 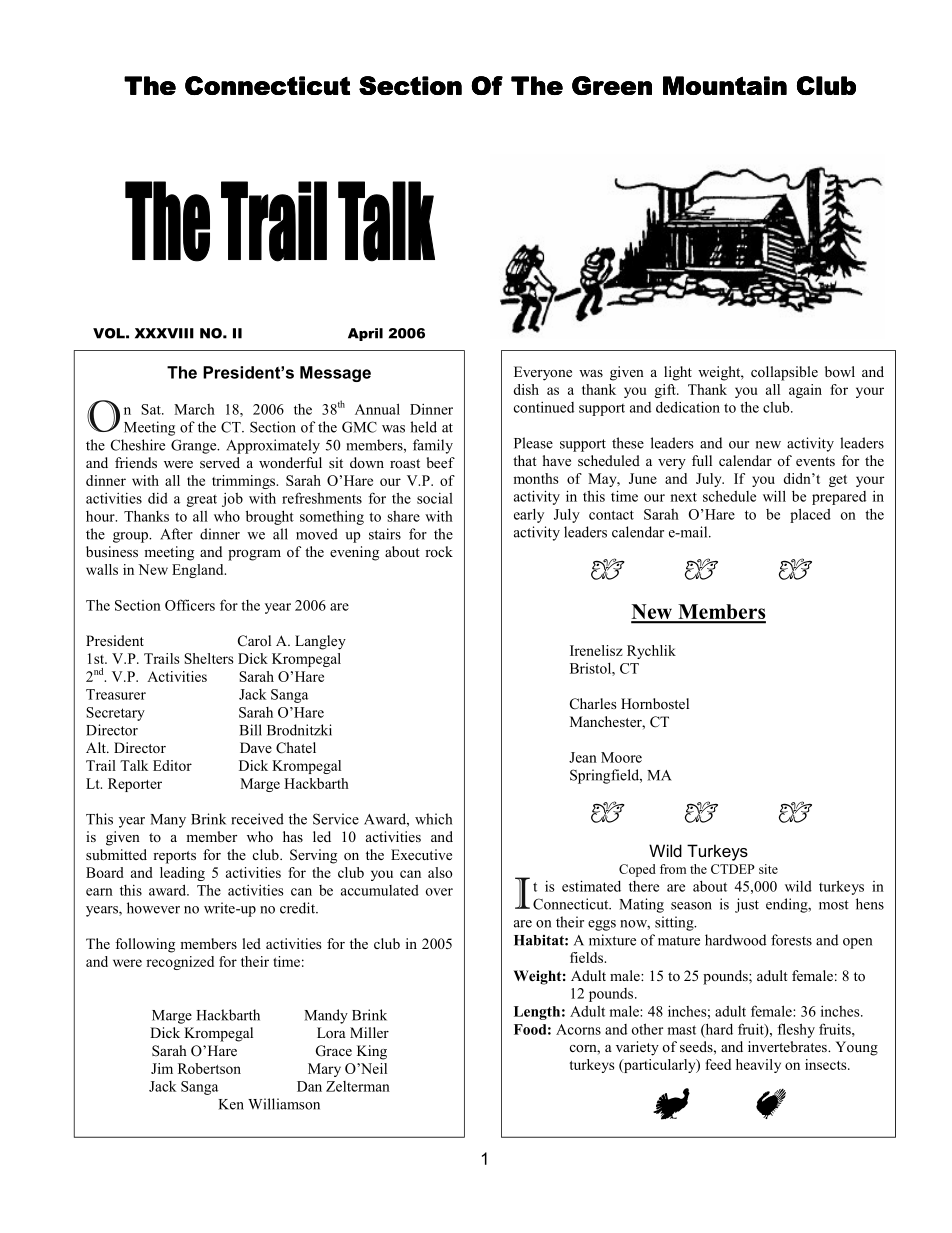 I want to click on After, so click(x=176, y=534).
